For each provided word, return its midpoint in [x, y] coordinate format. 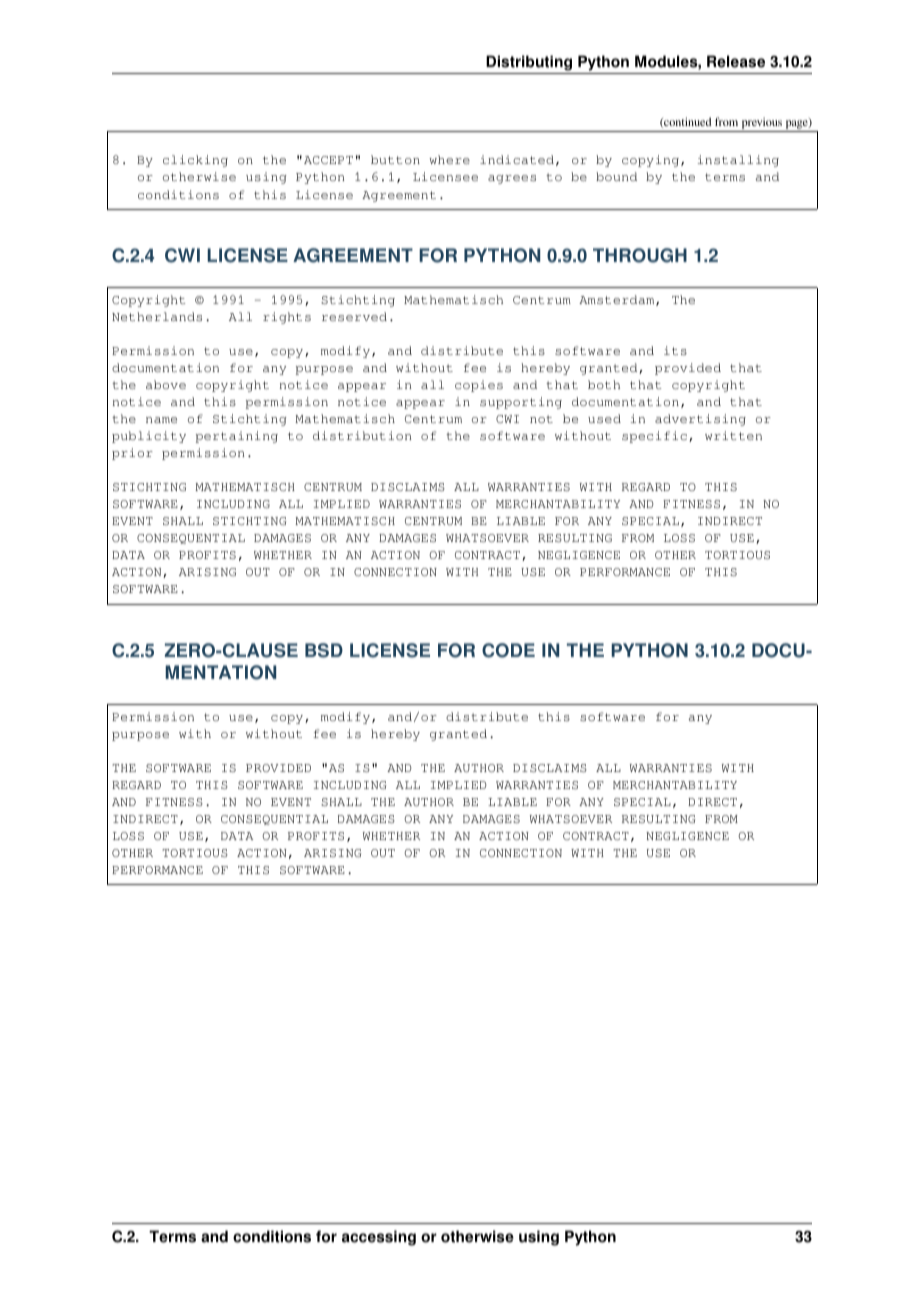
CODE [508, 650]
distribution [362, 435]
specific [656, 437]
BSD [324, 650]
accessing [379, 1238]
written [733, 435]
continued [686, 122]
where [449, 159]
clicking [195, 161]
